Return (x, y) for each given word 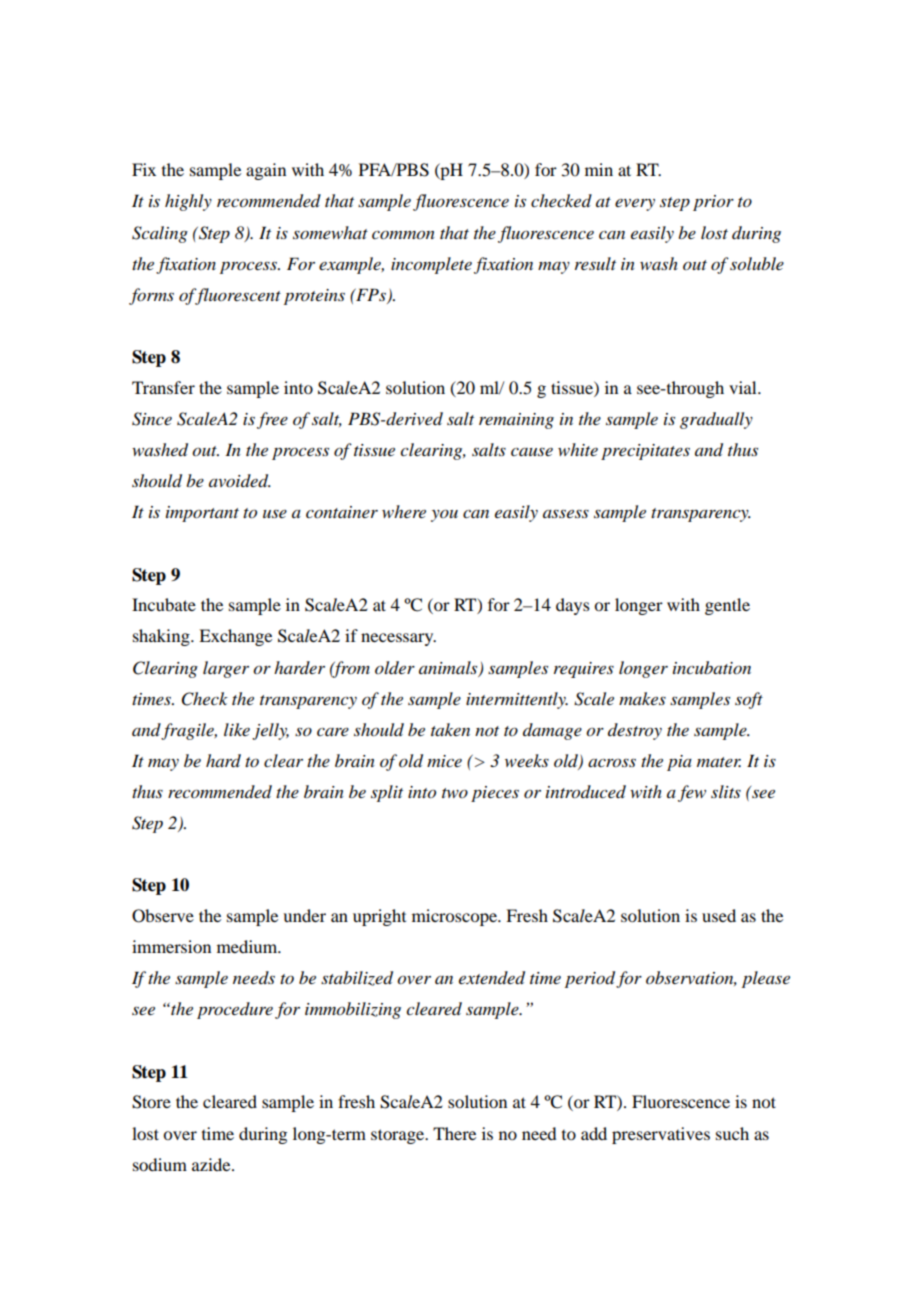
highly (188, 202)
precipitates (645, 452)
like (237, 729)
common (403, 235)
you (444, 515)
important (202, 514)
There (454, 1133)
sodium (160, 1164)
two (455, 793)
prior (713, 203)
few (692, 793)
